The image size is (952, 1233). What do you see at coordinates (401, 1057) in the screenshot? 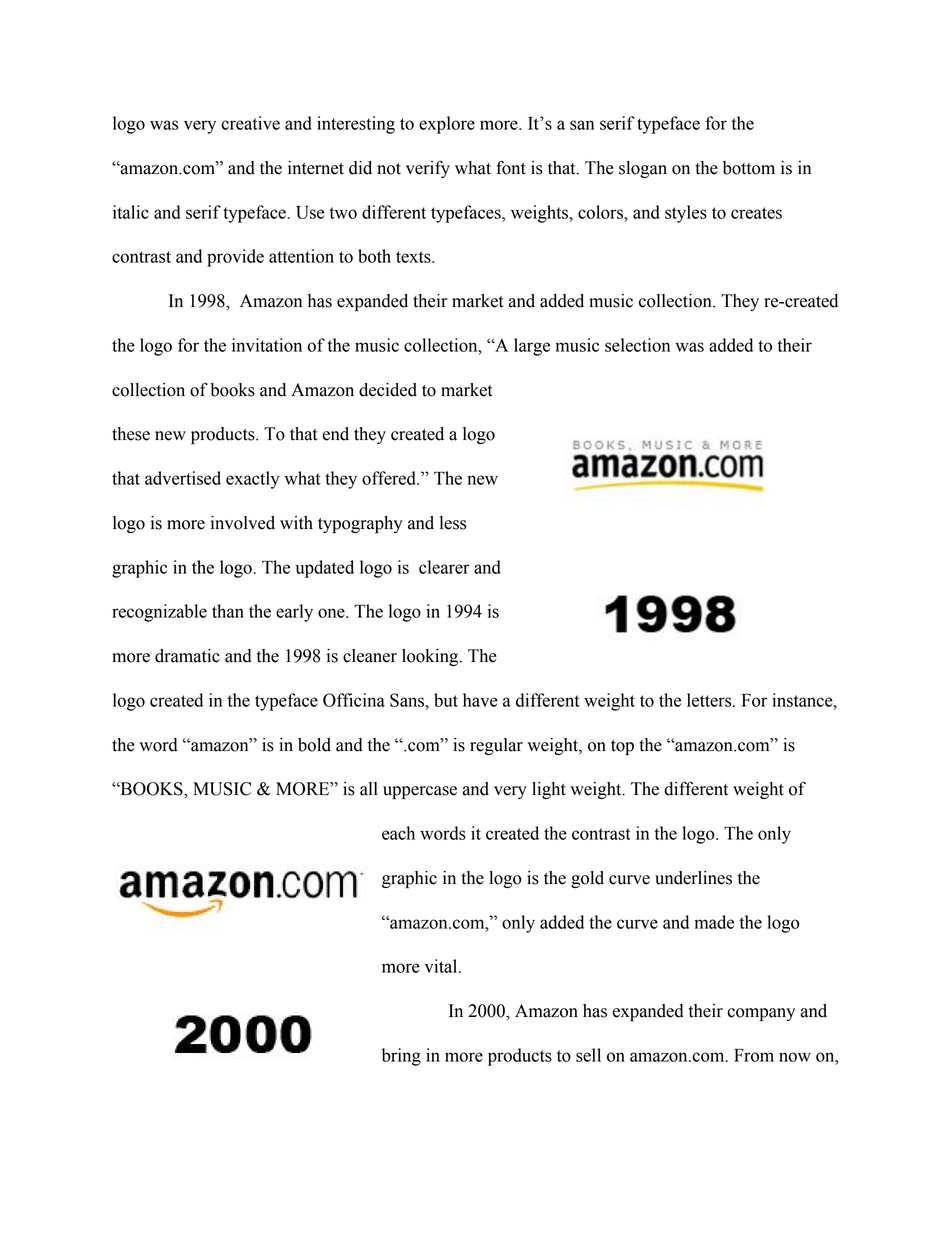
I see `bring` at bounding box center [401, 1057].
